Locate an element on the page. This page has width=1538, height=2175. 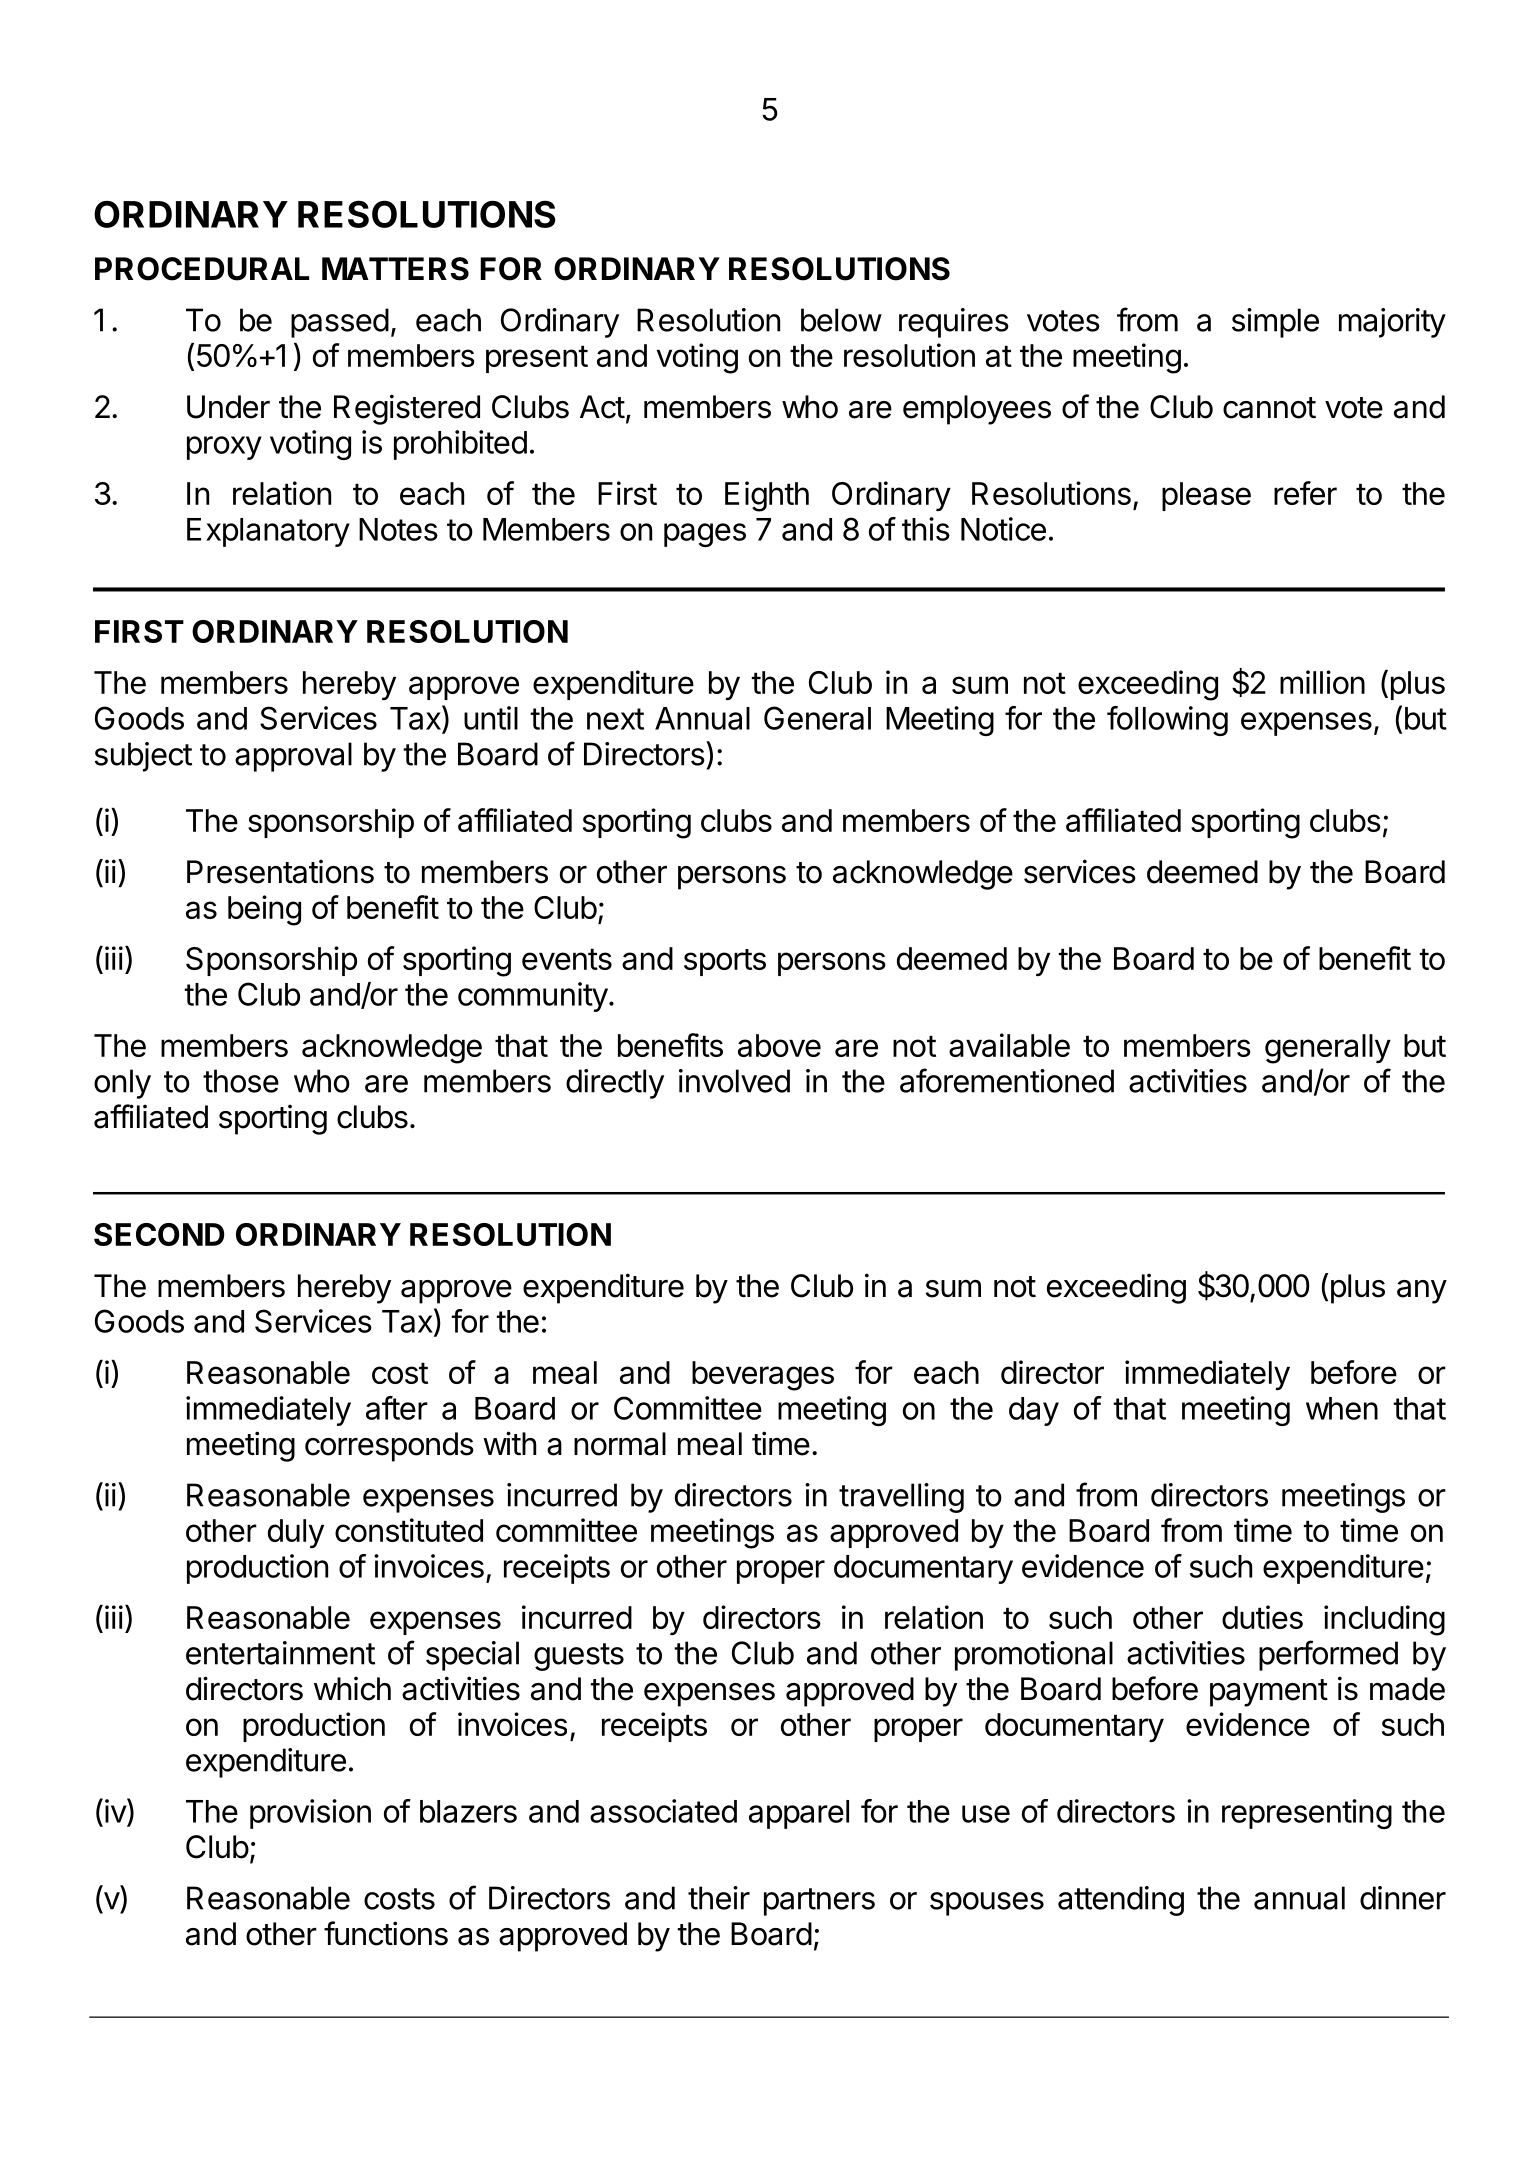
simple is located at coordinates (1275, 323).
